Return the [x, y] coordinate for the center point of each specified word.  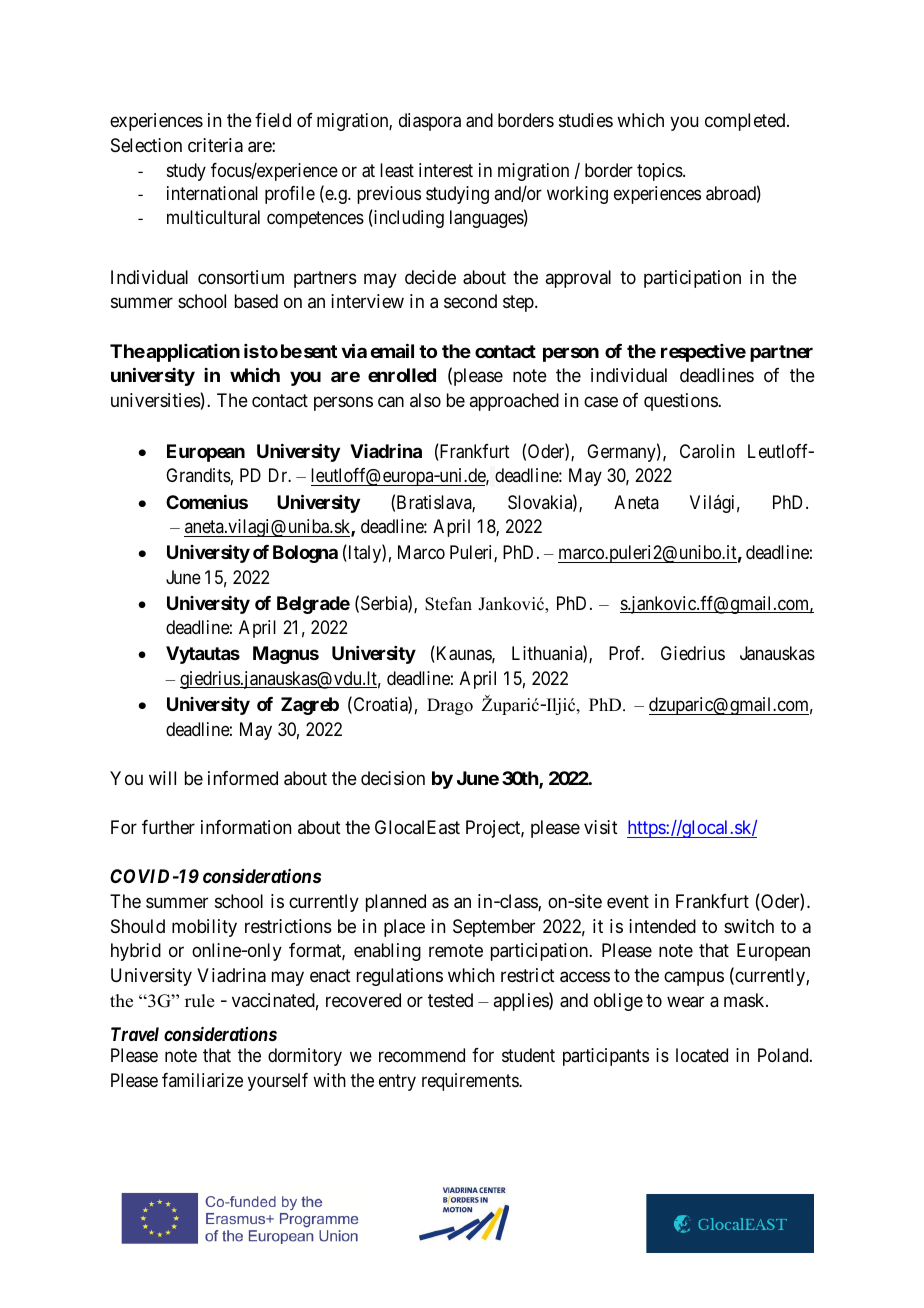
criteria [215, 145]
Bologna [305, 554]
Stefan [448, 604]
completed [746, 122]
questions [681, 402]
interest [446, 170]
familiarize [202, 1080]
